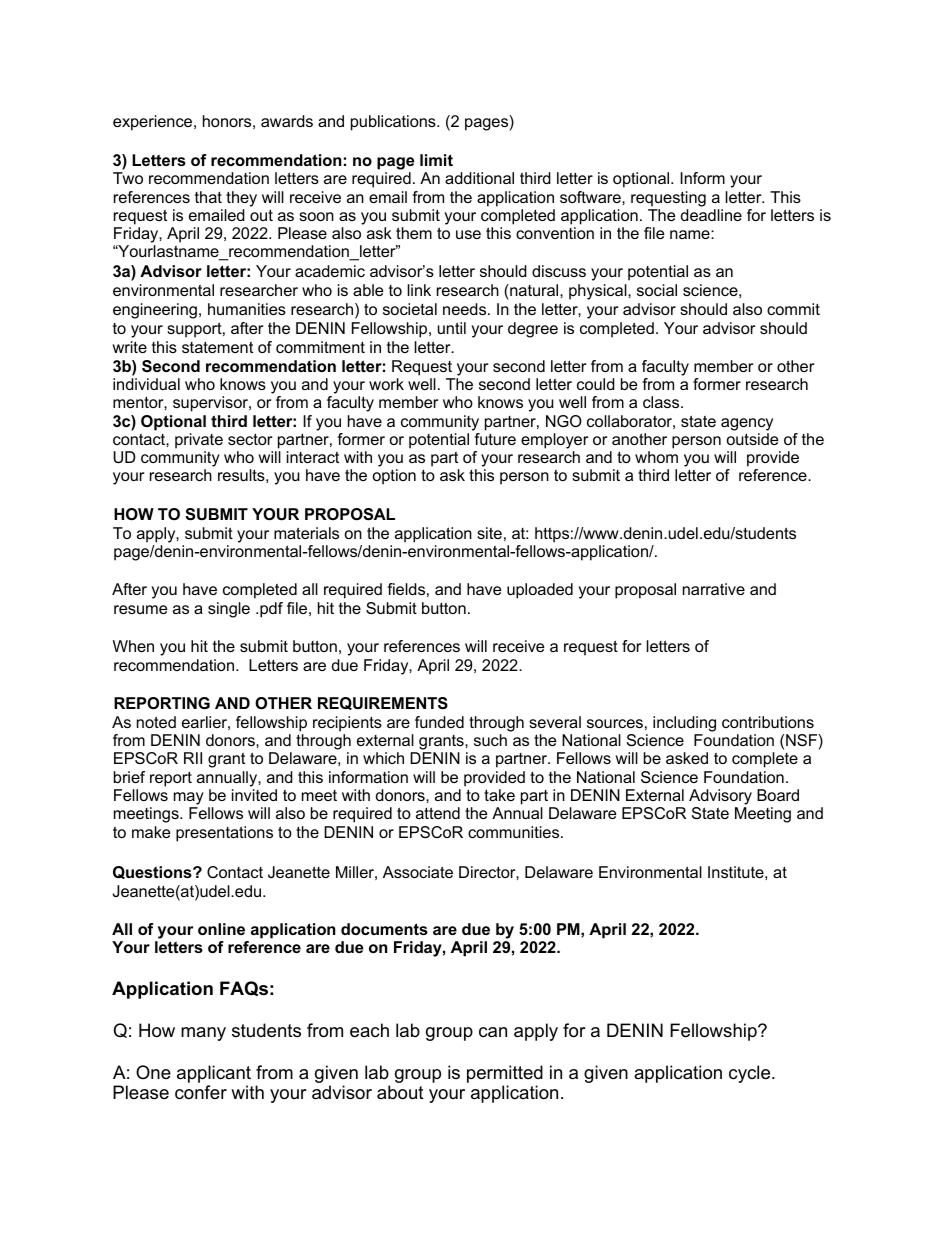 The image size is (952, 1233). Describe the element at coordinates (687, 758) in the page. I see `asked` at that location.
